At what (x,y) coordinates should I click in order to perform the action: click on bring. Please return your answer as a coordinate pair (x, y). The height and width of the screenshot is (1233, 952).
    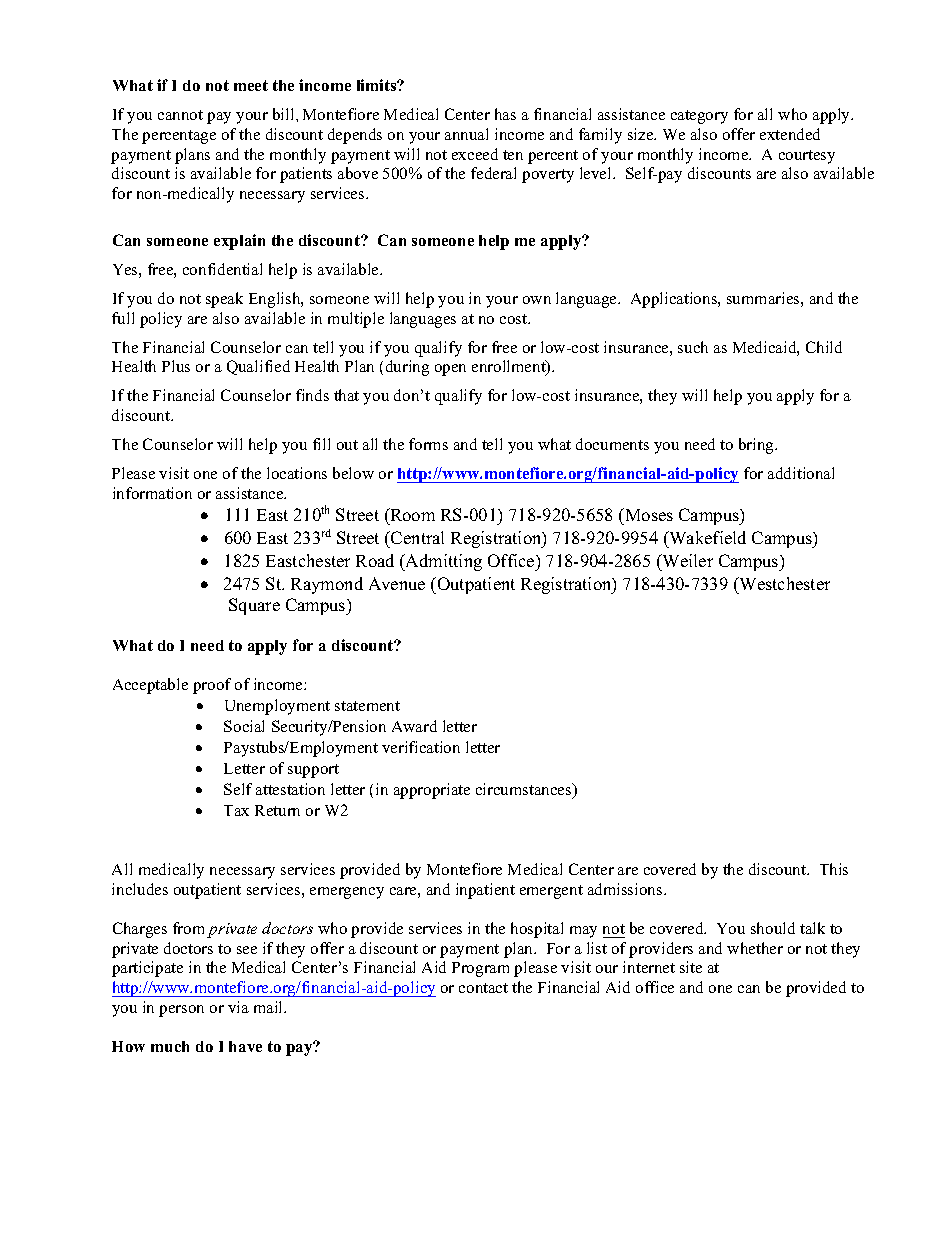
    Looking at the image, I should click on (758, 446).
